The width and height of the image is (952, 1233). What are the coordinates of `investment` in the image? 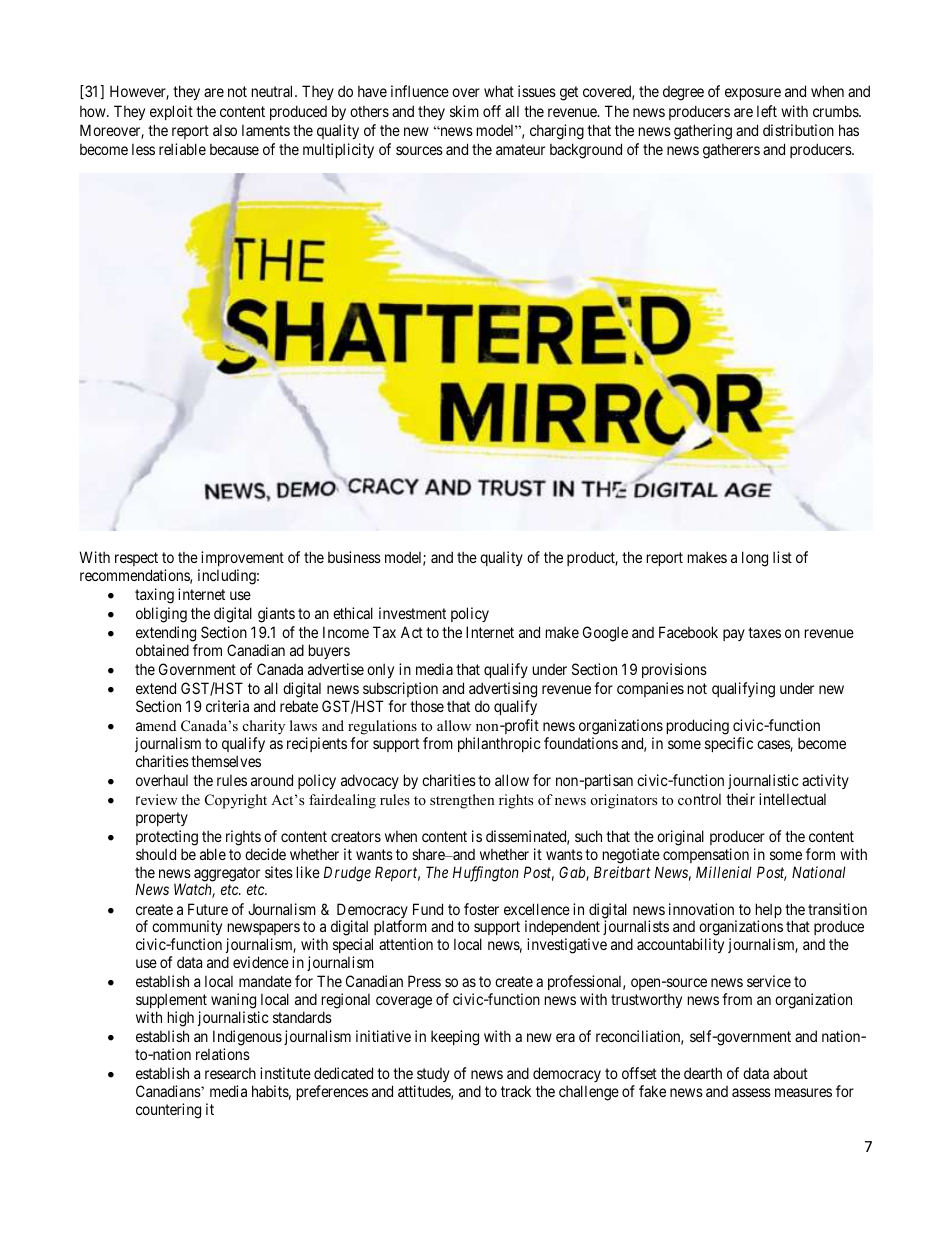 It's located at (412, 613).
